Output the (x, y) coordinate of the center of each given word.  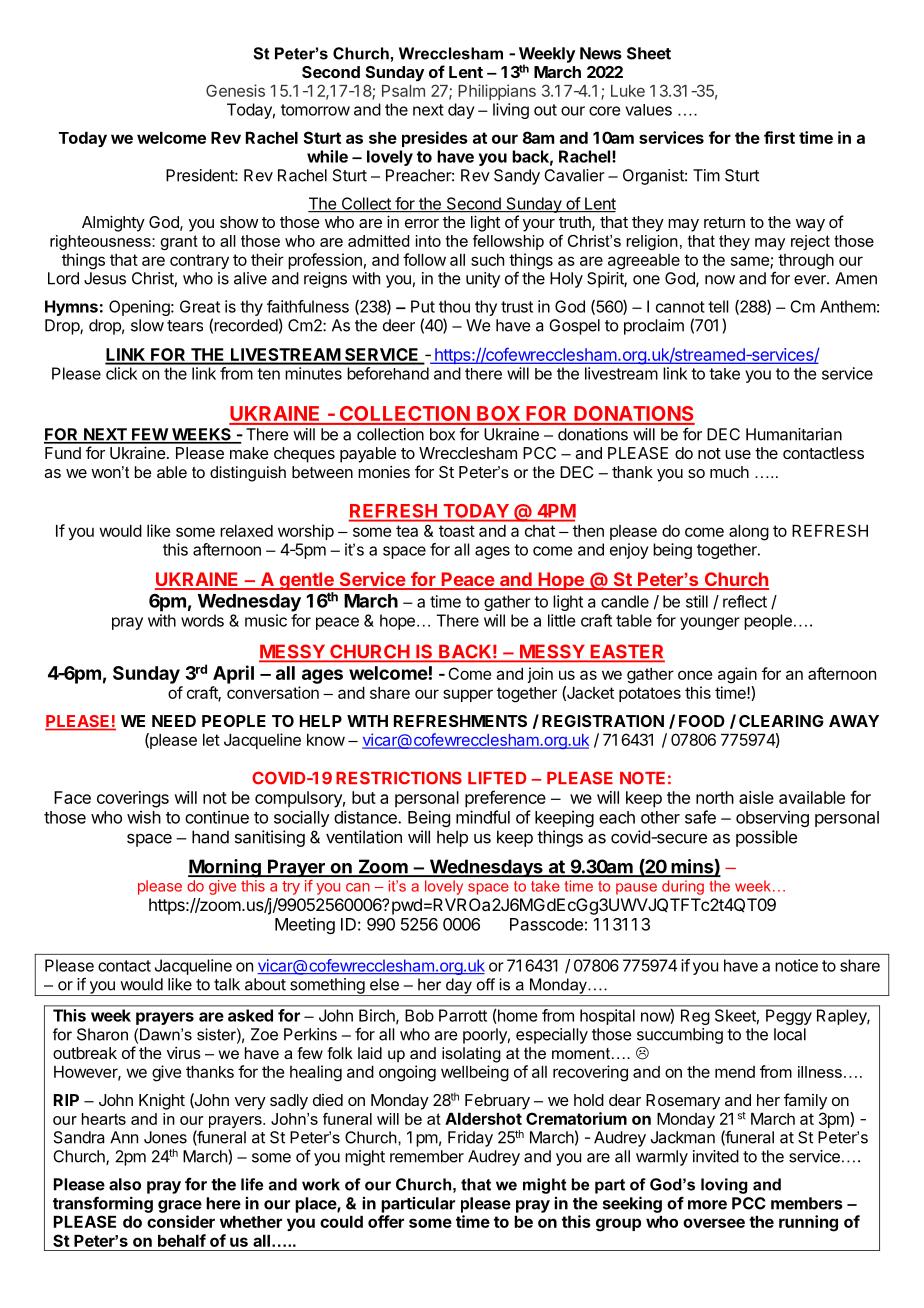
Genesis (235, 90)
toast (457, 531)
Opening (140, 308)
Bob (420, 1015)
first (779, 137)
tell (718, 306)
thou (454, 306)
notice (796, 965)
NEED (174, 721)
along (749, 533)
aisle (756, 797)
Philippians (497, 92)
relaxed (246, 531)
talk (227, 984)
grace (180, 1206)
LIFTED (497, 778)
